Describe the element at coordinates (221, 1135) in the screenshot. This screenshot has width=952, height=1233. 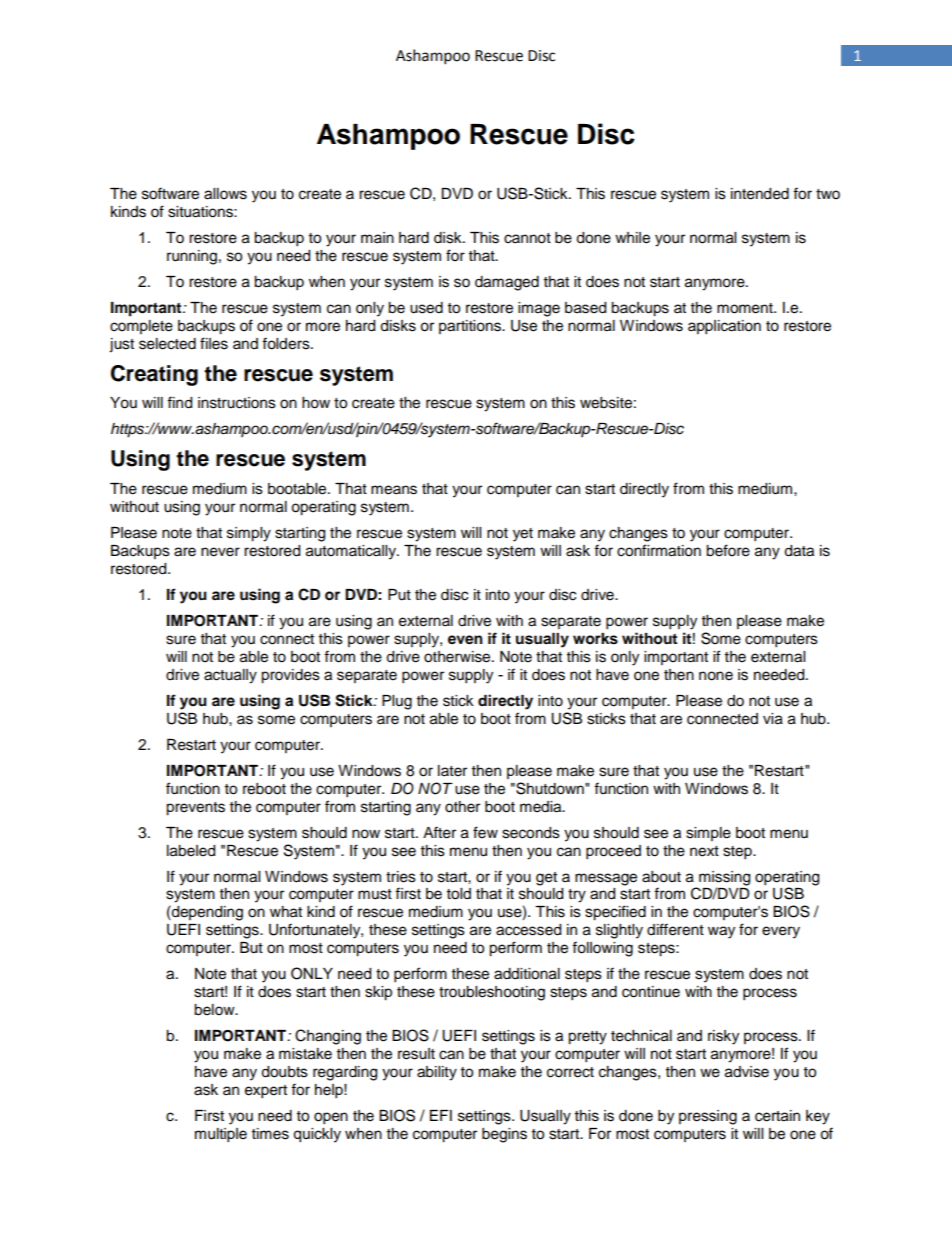
I see `multiple` at that location.
